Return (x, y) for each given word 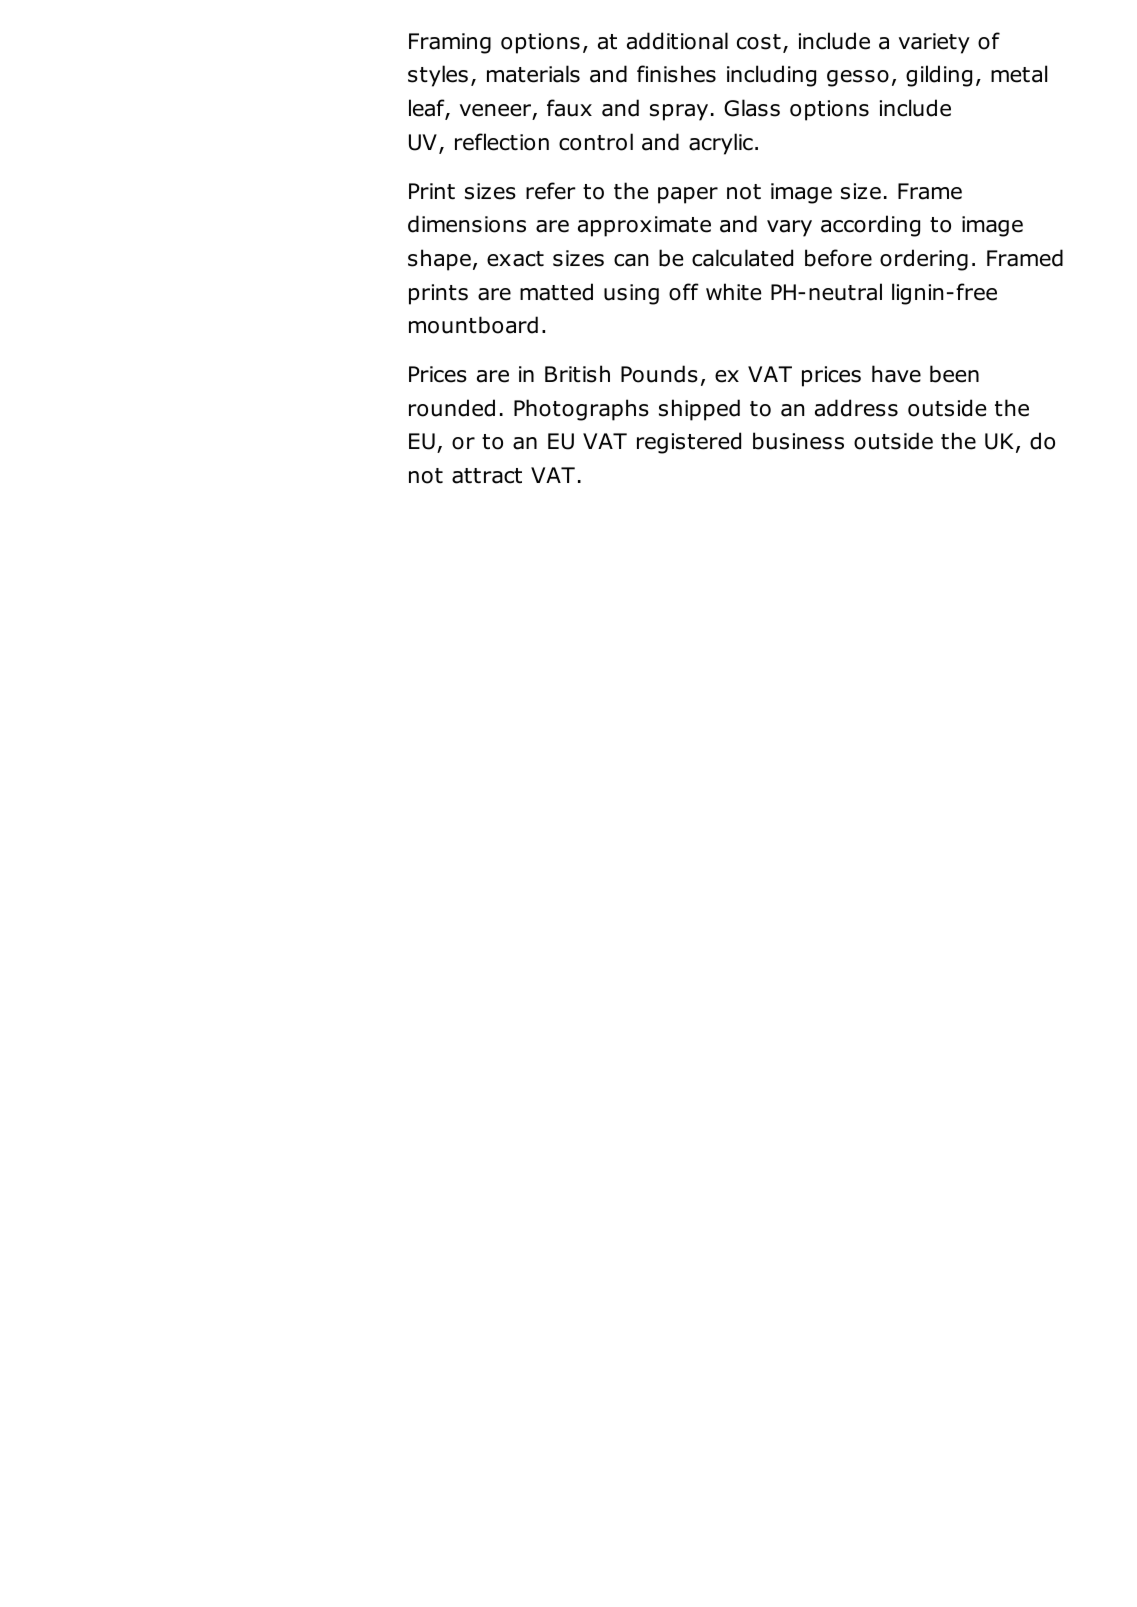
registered (689, 443)
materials (533, 74)
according (870, 226)
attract (487, 476)
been (954, 374)
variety (934, 43)
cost (759, 42)
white (734, 292)
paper (688, 195)
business (798, 441)
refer (551, 191)
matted (556, 292)
